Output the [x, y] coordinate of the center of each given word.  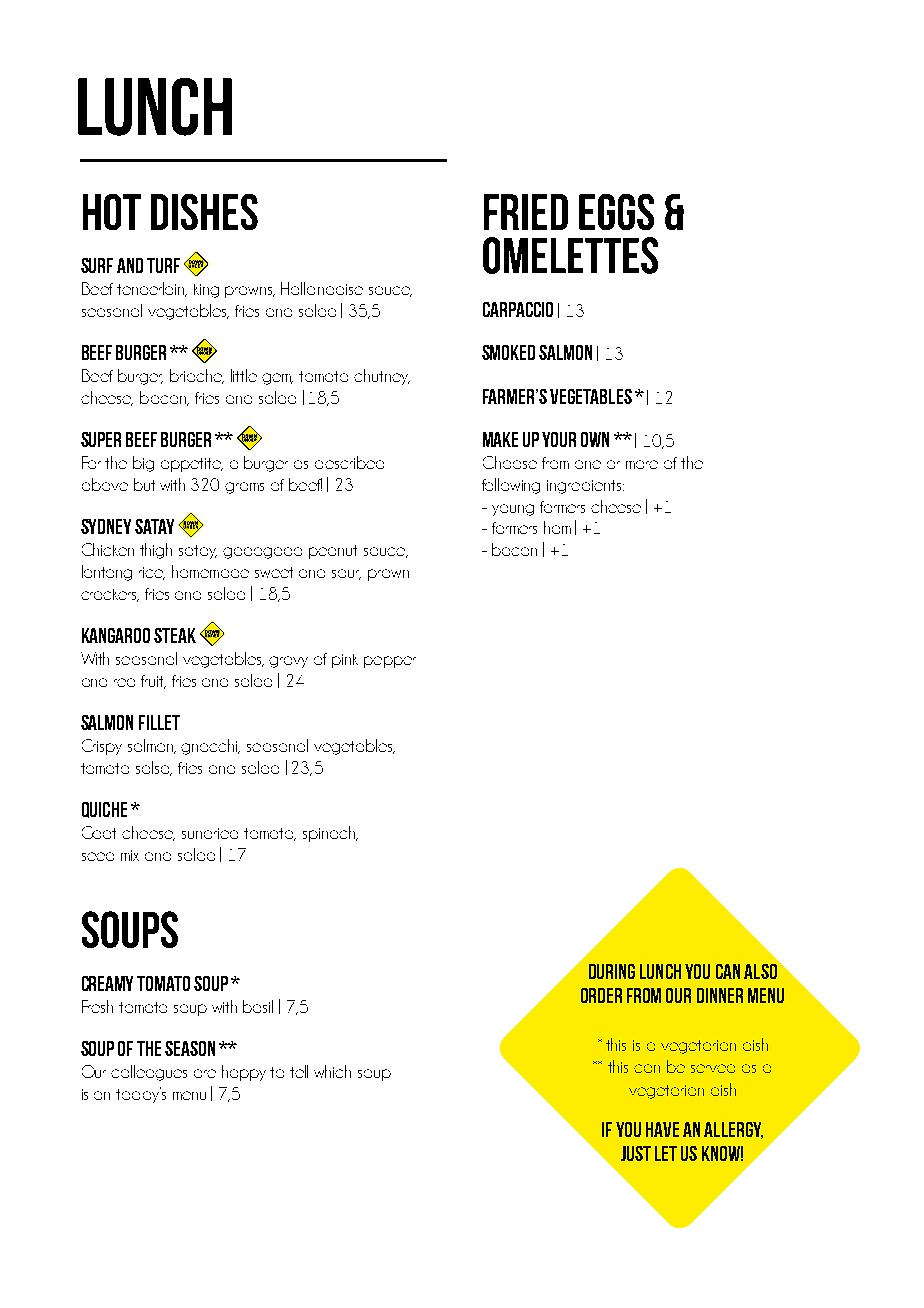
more [642, 464]
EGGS [616, 212]
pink [345, 661]
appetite [192, 465]
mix [130, 855]
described [349, 462]
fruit [153, 682]
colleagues [149, 1073]
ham [557, 527]
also [760, 971]
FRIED [526, 212]
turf [163, 265]
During [612, 971]
